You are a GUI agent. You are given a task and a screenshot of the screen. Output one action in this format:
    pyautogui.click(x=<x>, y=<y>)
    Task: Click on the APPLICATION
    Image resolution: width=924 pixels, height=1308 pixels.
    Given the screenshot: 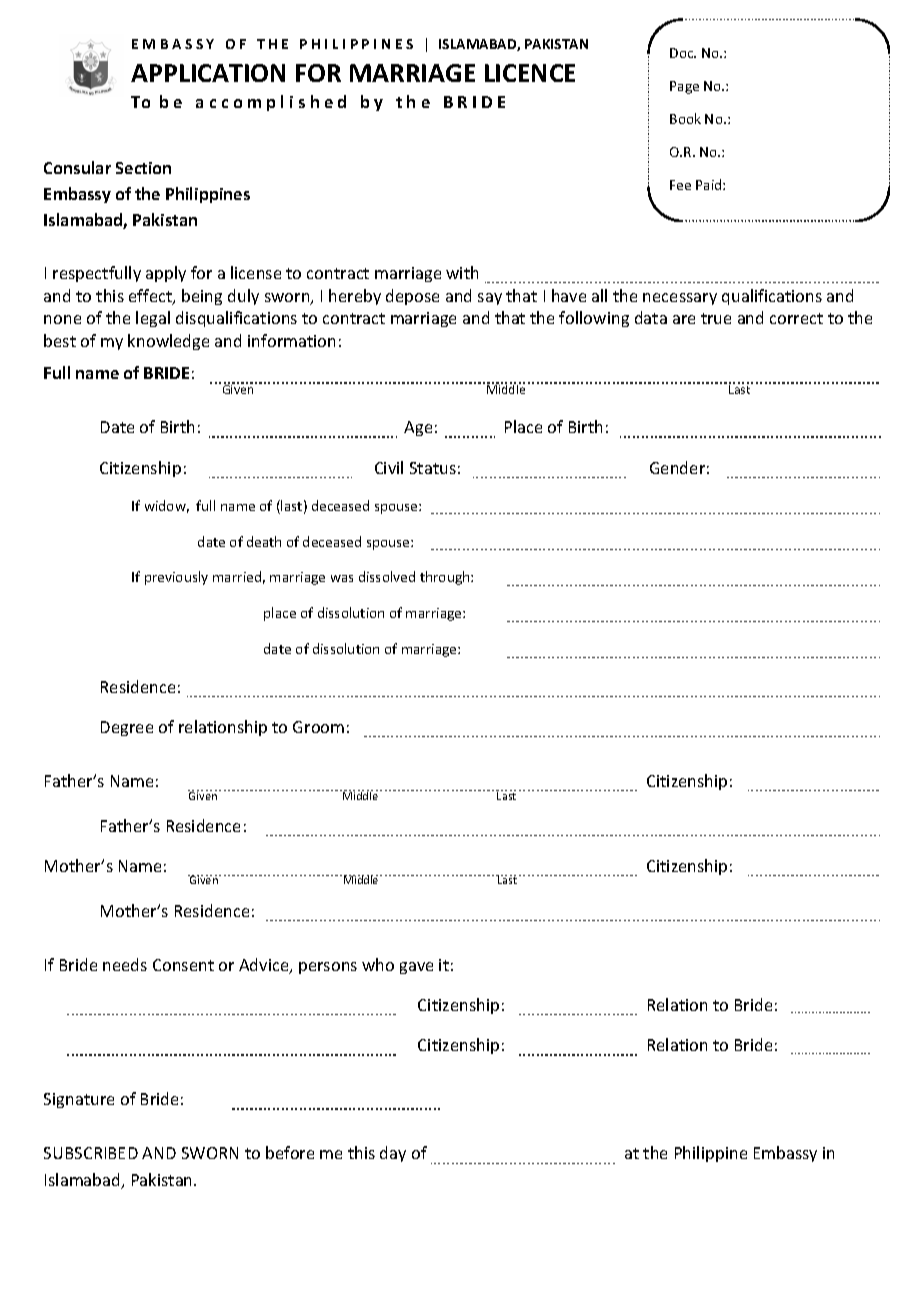 What is the action you would take?
    pyautogui.click(x=208, y=73)
